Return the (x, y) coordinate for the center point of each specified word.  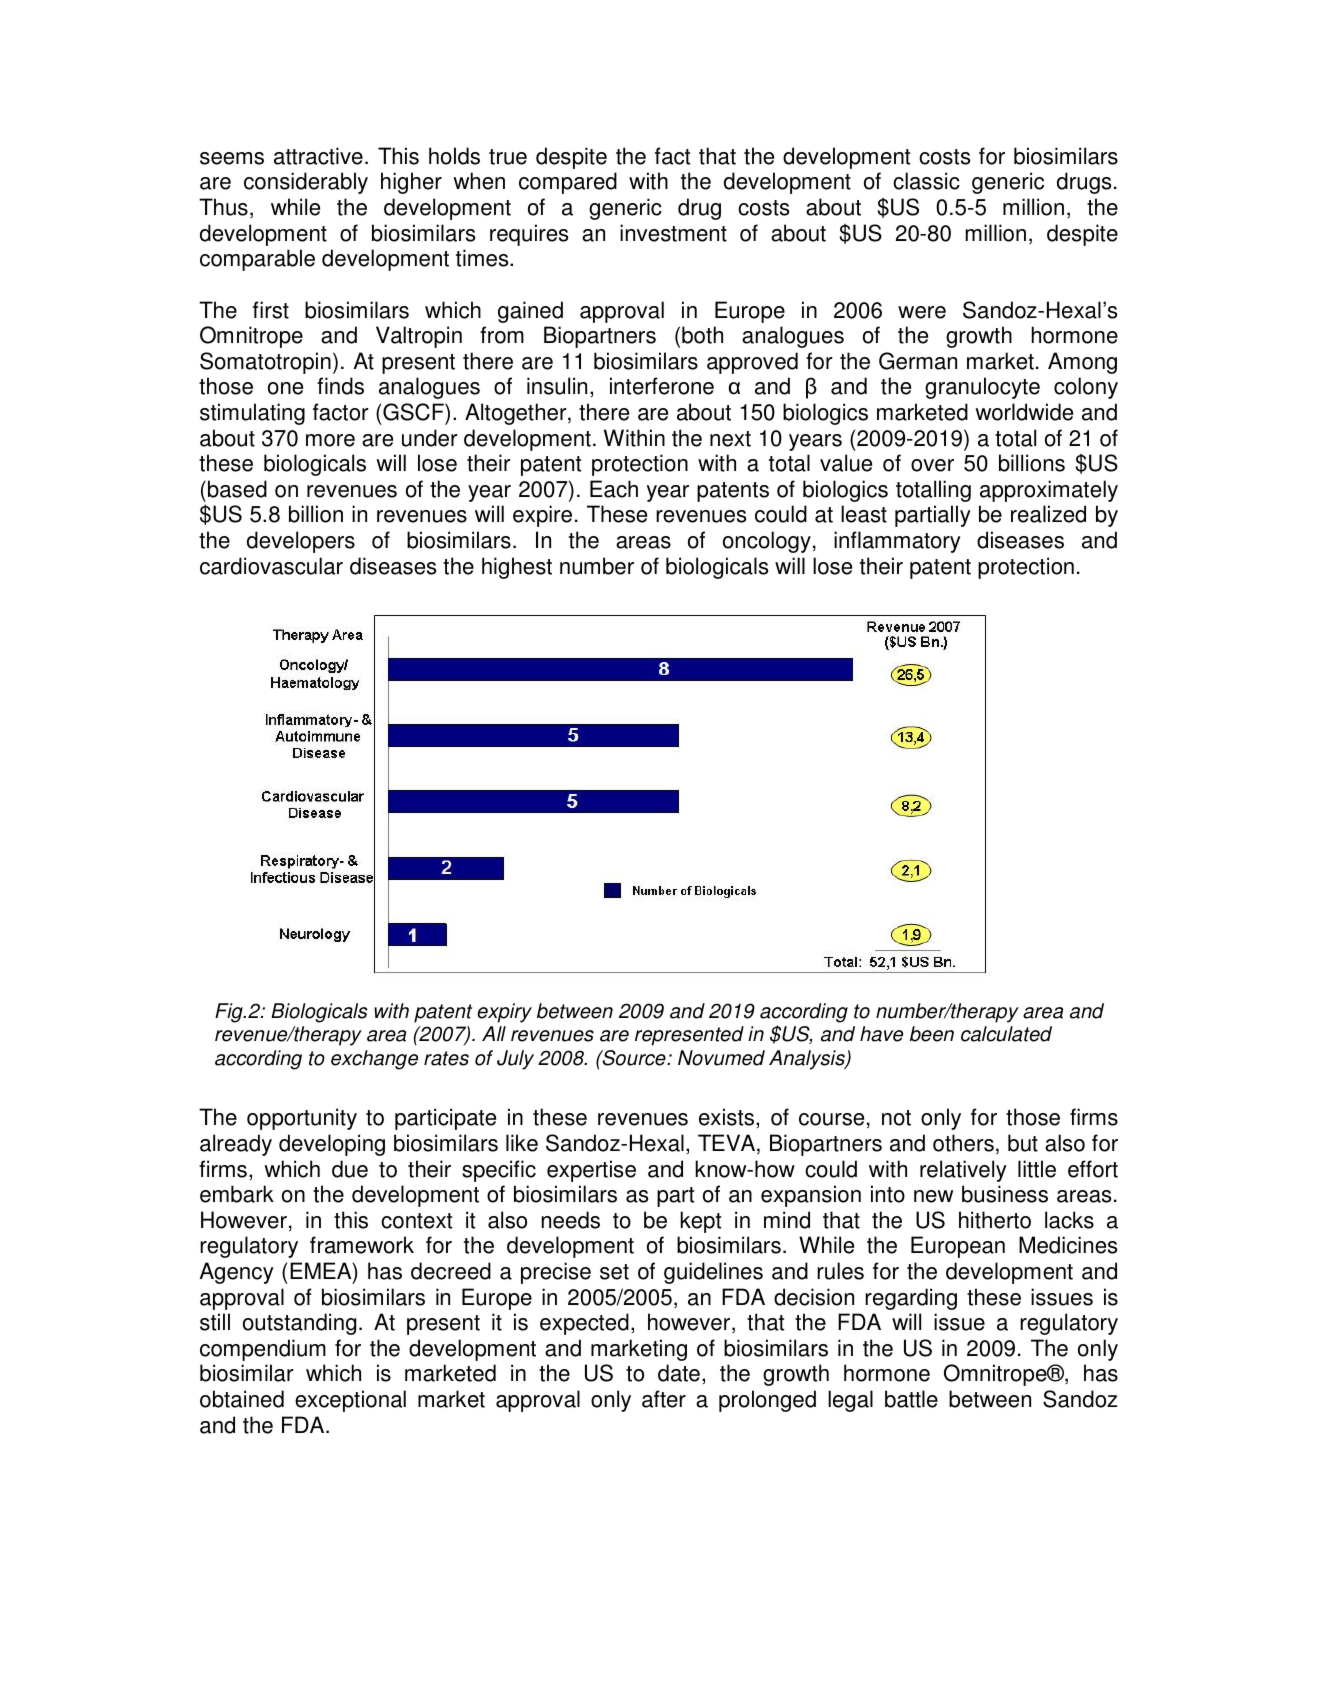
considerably (306, 183)
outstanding (299, 1324)
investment (673, 233)
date (679, 1373)
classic (926, 181)
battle (911, 1399)
